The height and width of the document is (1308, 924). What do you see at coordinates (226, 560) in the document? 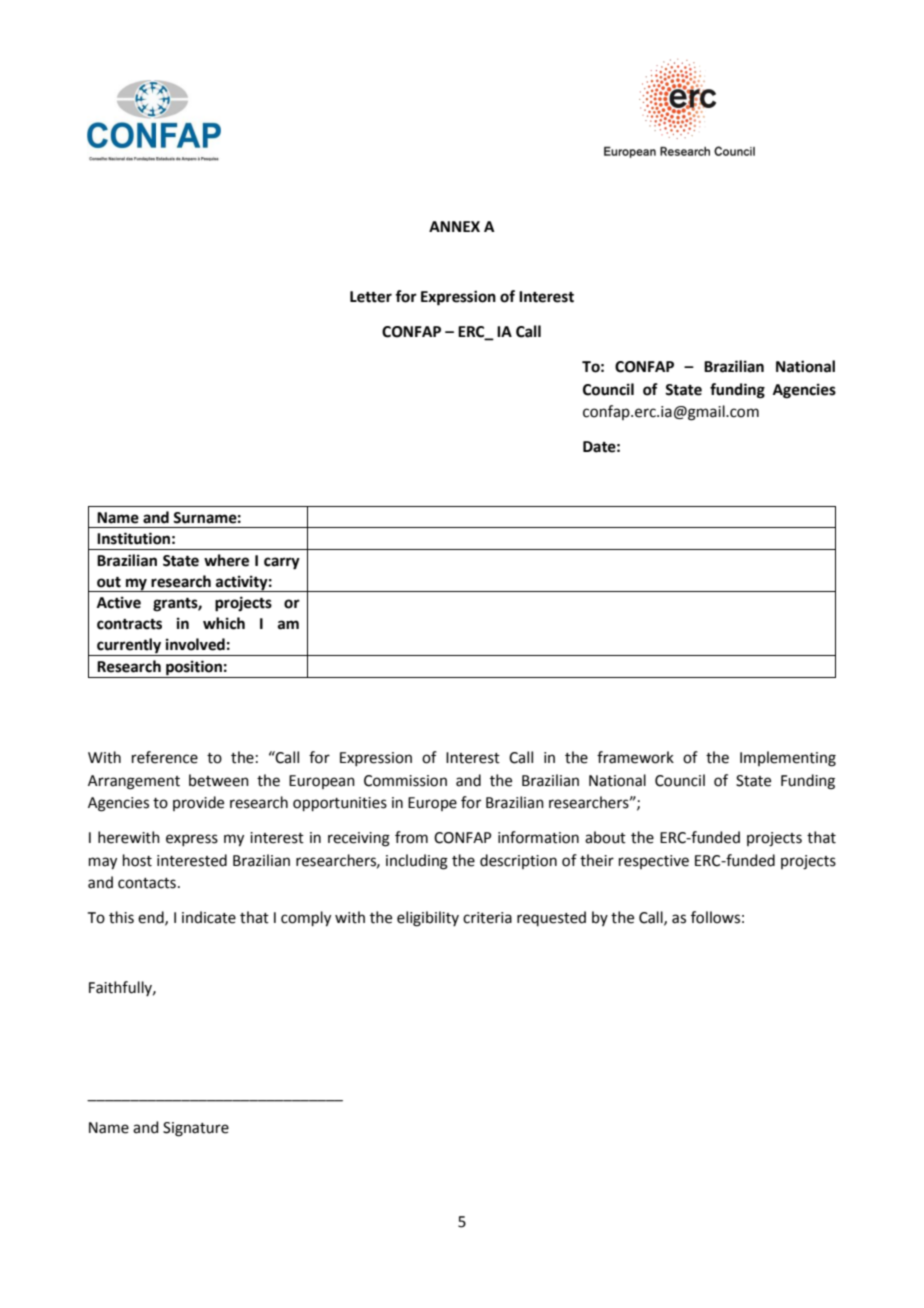
I see `where` at bounding box center [226, 560].
